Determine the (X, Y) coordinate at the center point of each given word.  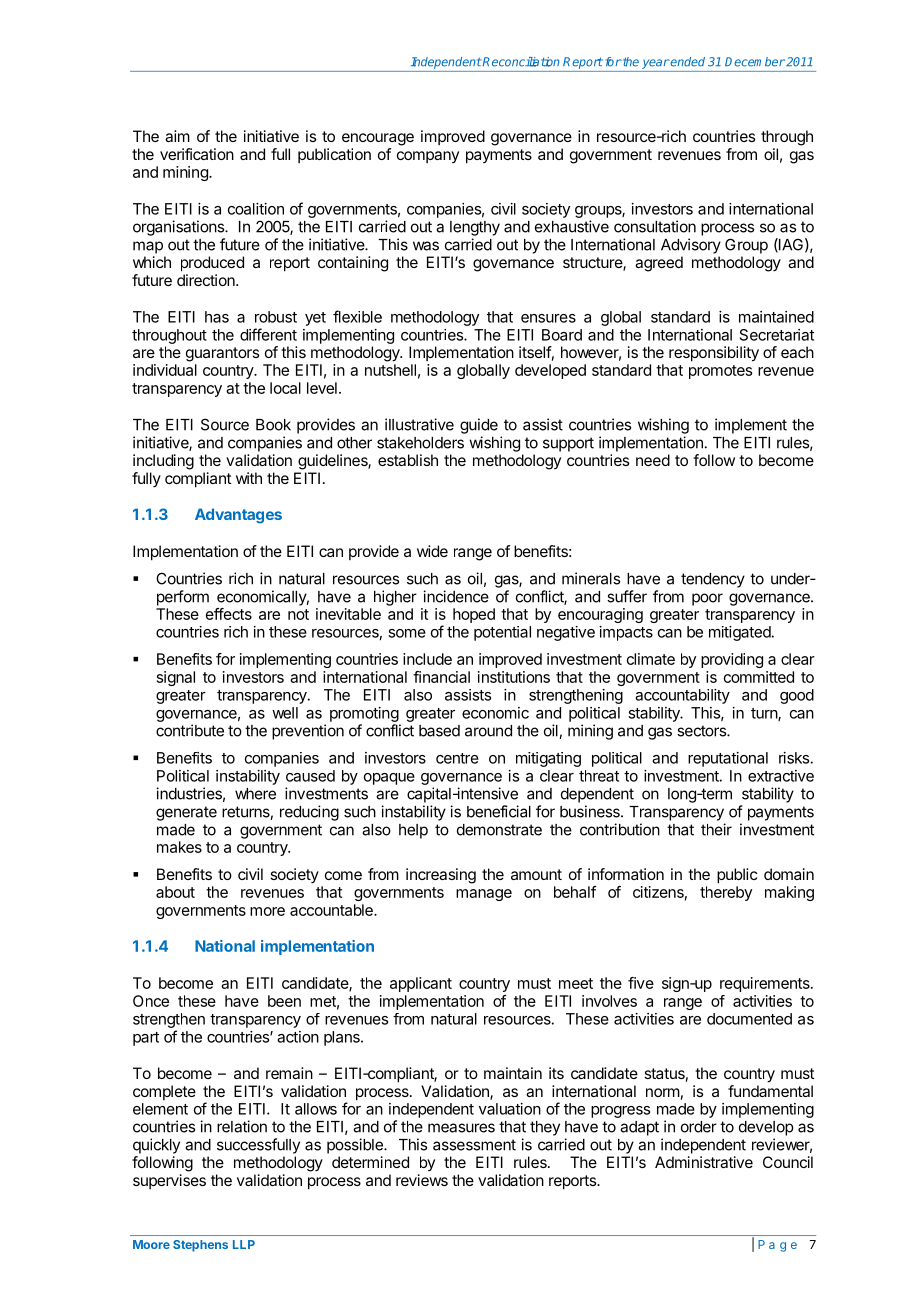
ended (687, 62)
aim (177, 136)
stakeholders (420, 443)
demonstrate (499, 830)
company (428, 157)
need (653, 460)
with (249, 478)
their (716, 829)
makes (179, 847)
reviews (422, 1180)
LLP (244, 1244)
